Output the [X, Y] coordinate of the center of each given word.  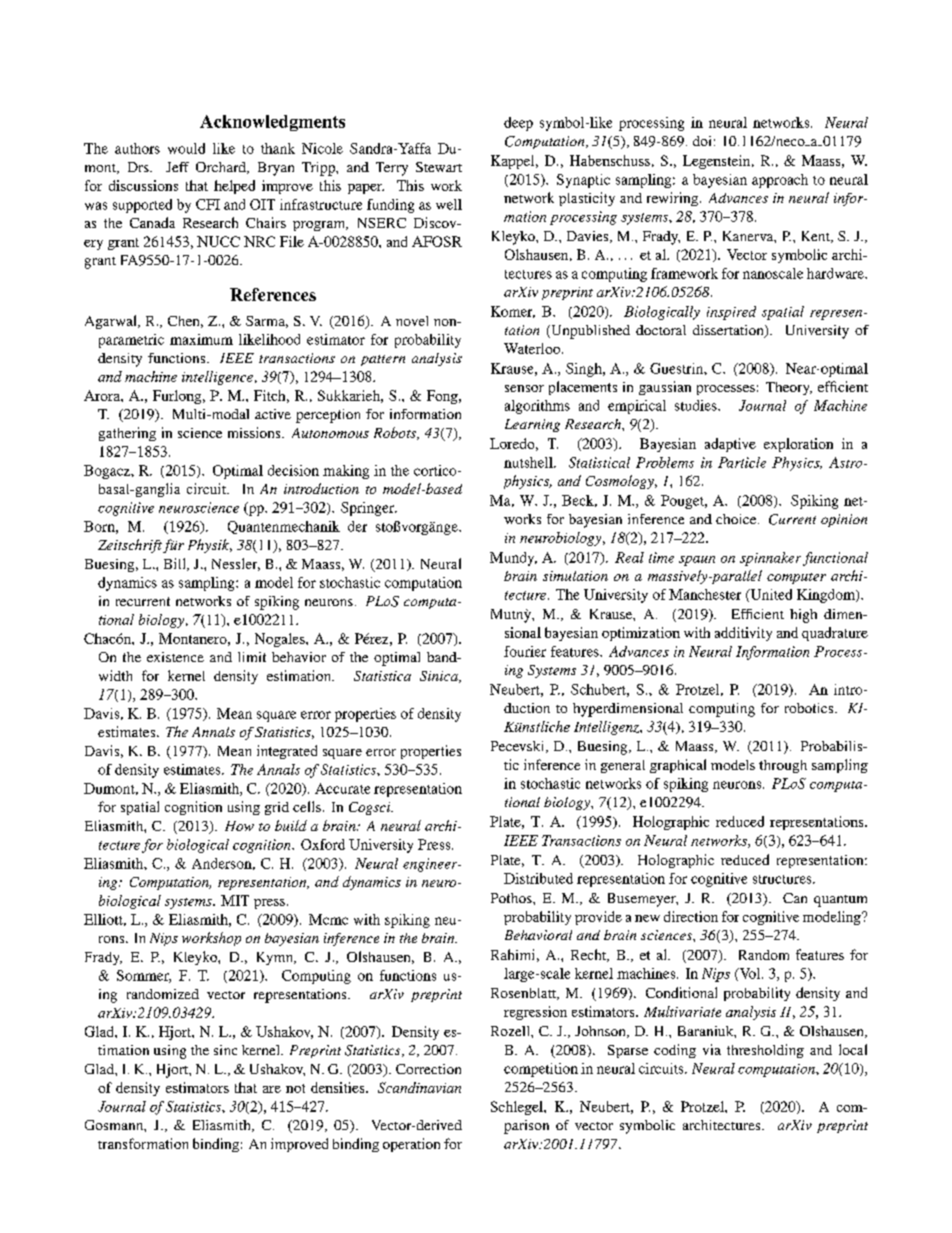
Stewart [439, 167]
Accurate [342, 788]
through [783, 766]
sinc [225, 1050]
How [239, 826]
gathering [127, 434]
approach [780, 181]
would [186, 148]
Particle [742, 462]
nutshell [529, 462]
